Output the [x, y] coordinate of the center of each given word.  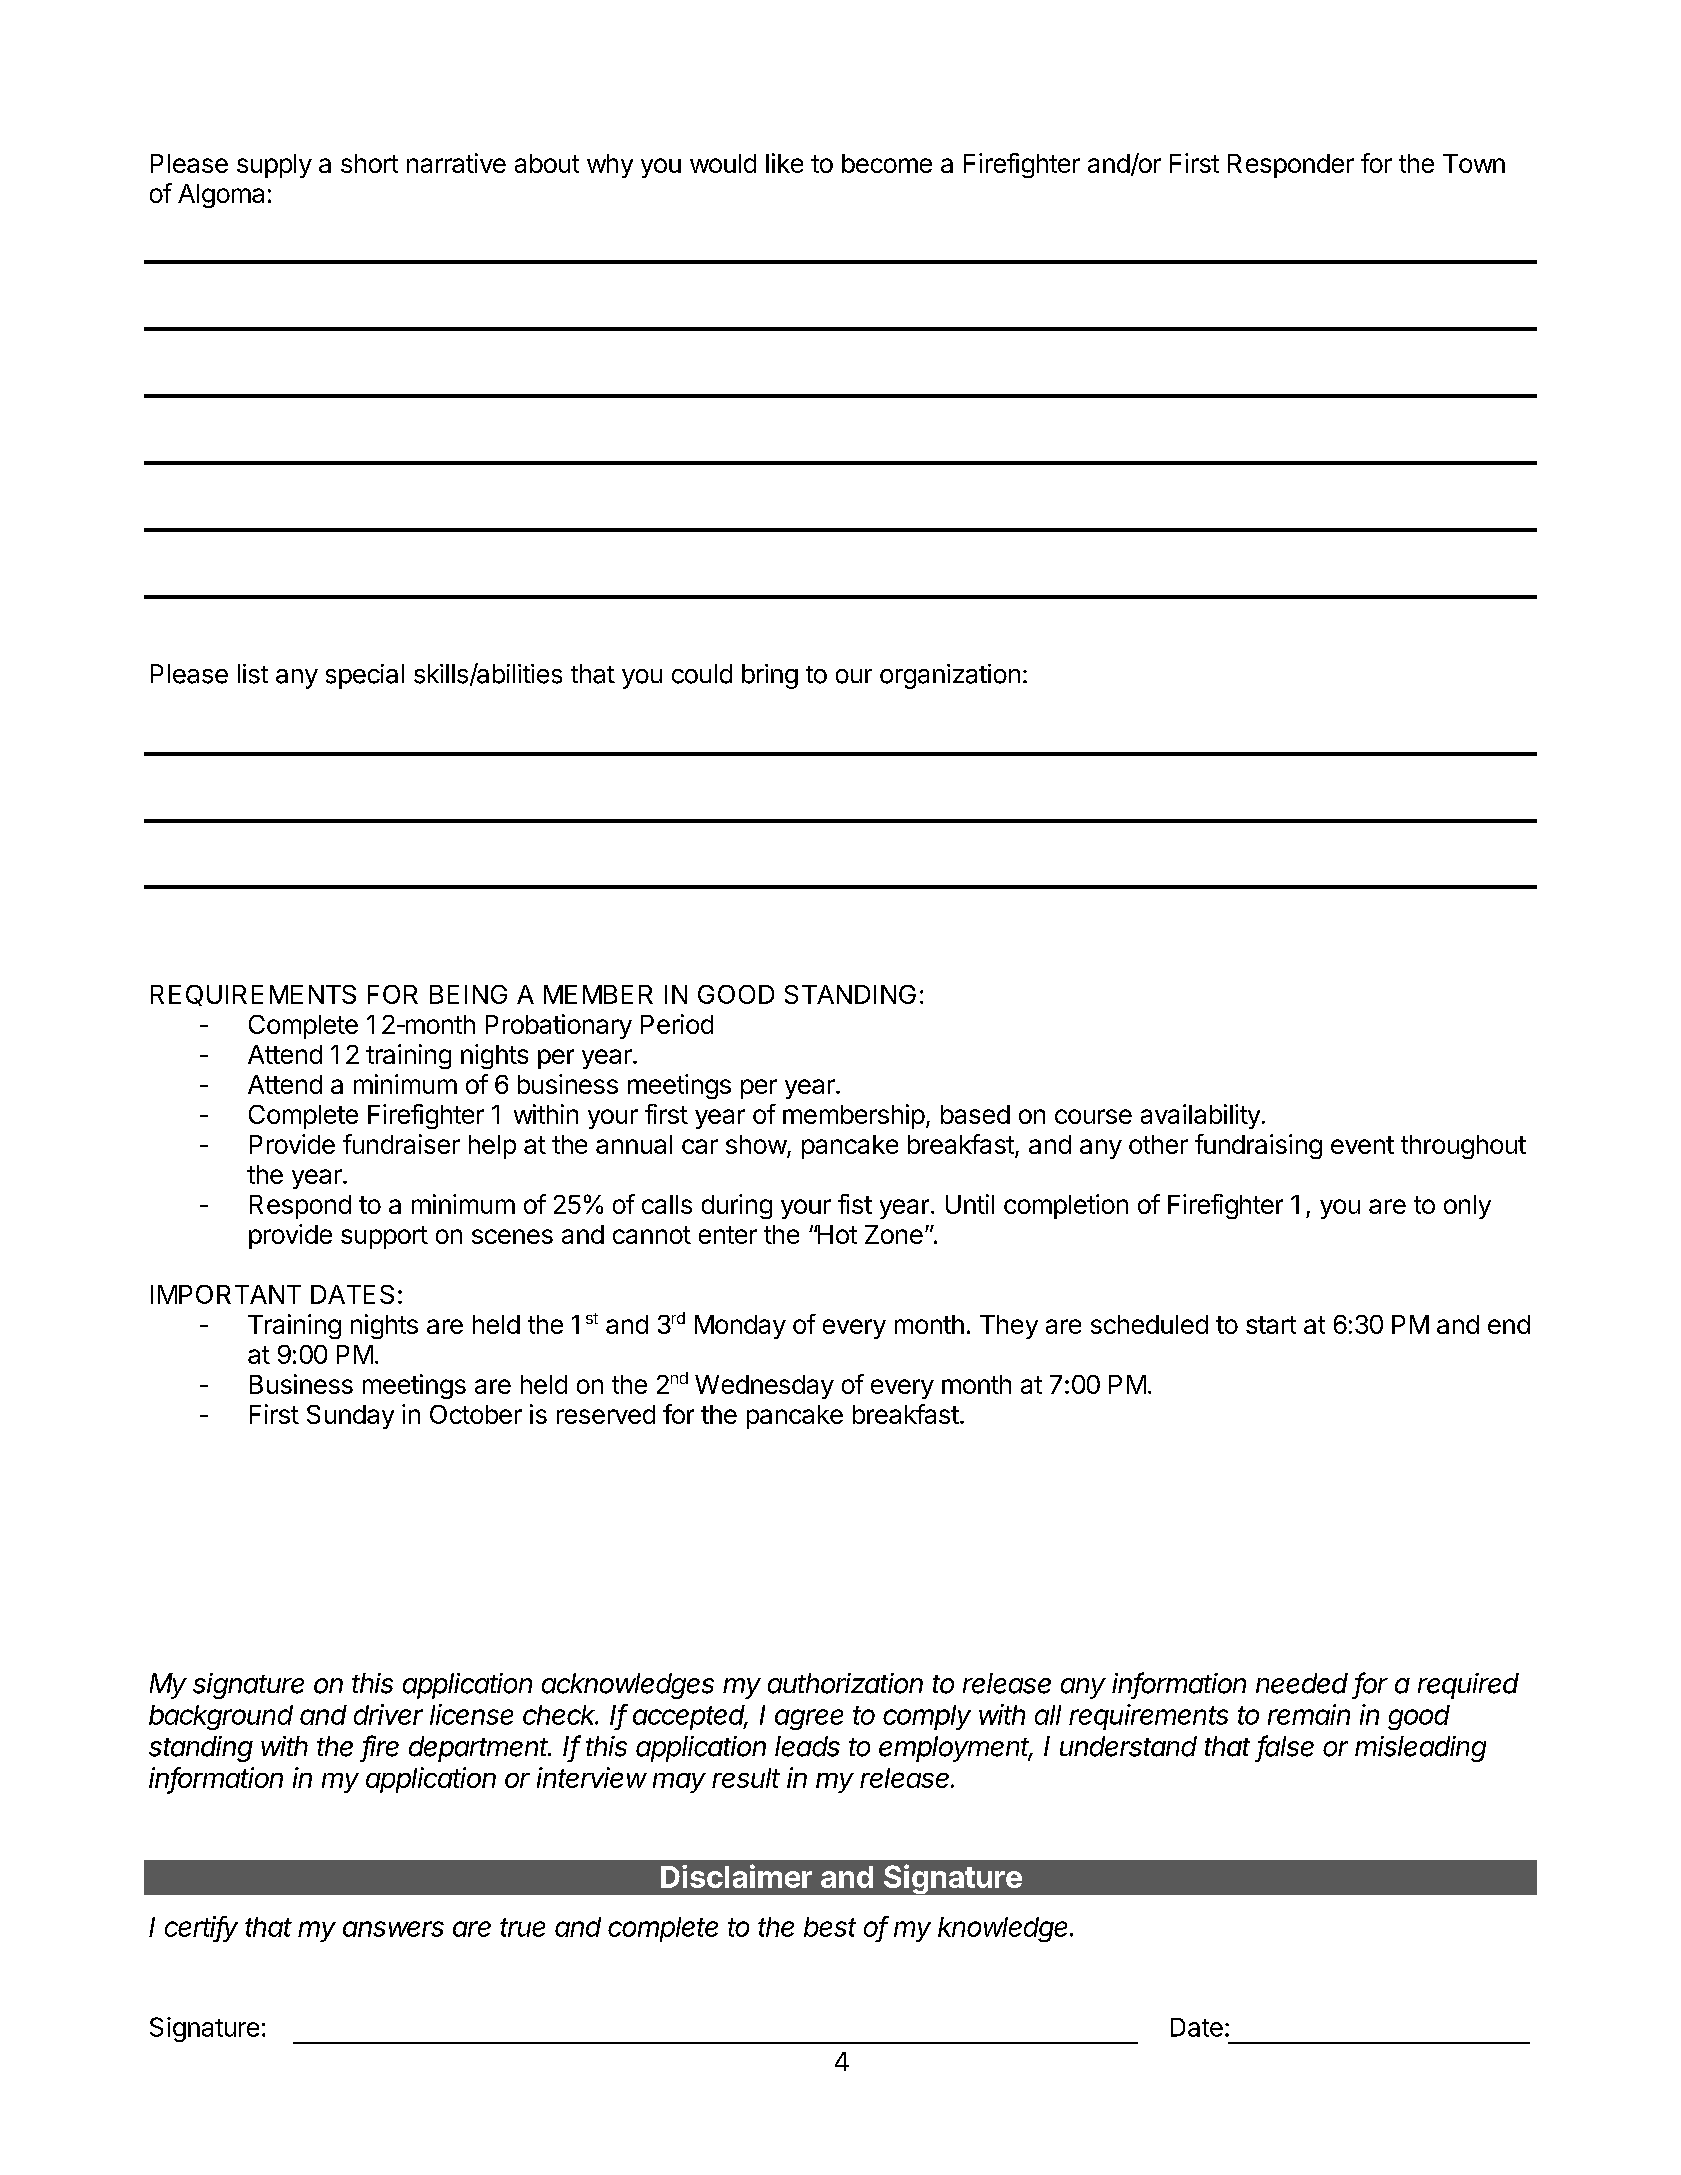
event [1362, 1145]
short [369, 163]
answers [393, 1929]
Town [1474, 163]
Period [677, 1024]
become [887, 163]
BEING [468, 994]
